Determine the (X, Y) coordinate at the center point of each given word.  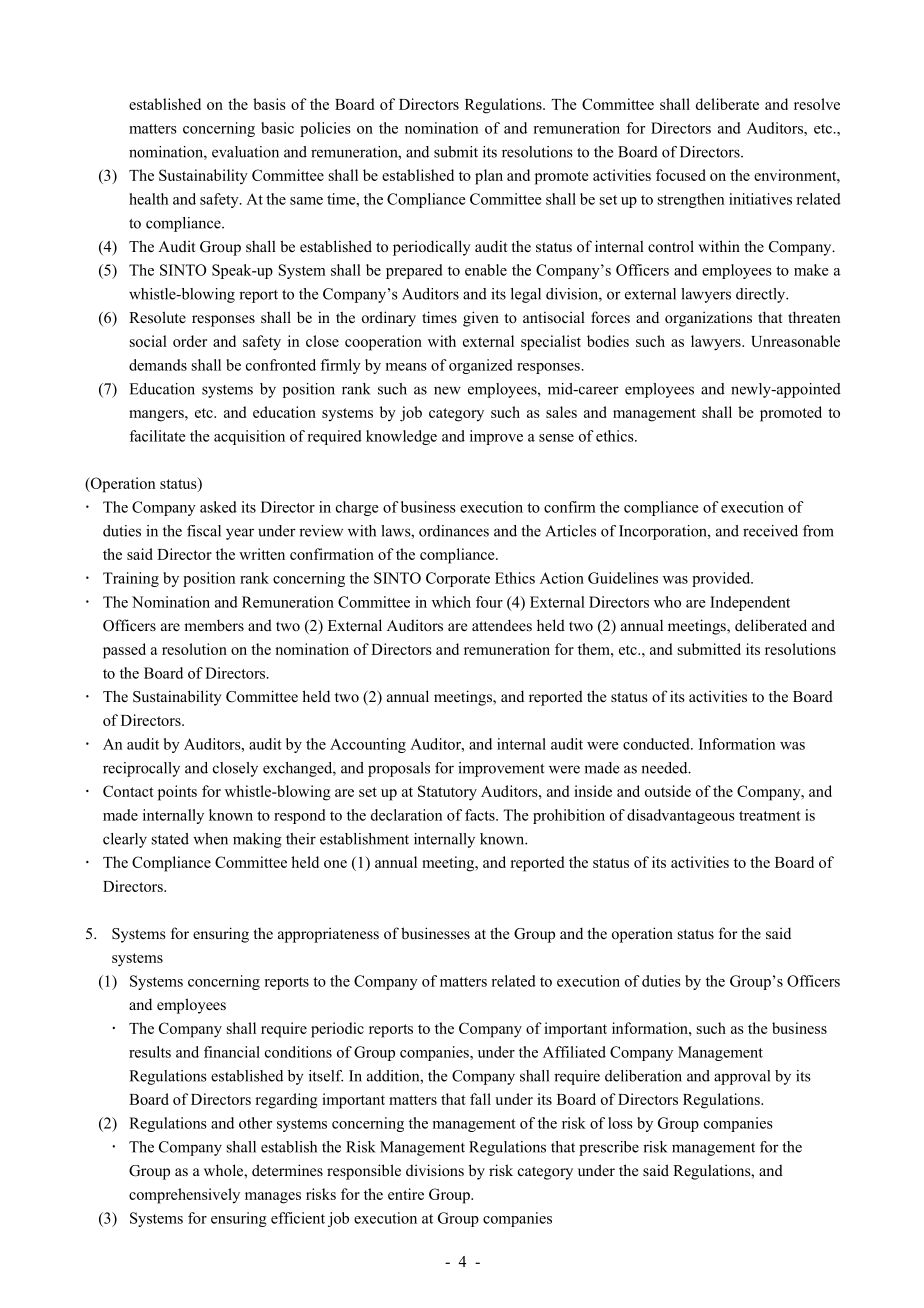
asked (218, 507)
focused (681, 175)
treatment (770, 816)
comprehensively (184, 1196)
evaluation (245, 152)
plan (489, 177)
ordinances (454, 531)
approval (742, 1077)
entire (406, 1194)
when (210, 839)
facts (481, 815)
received (770, 531)
